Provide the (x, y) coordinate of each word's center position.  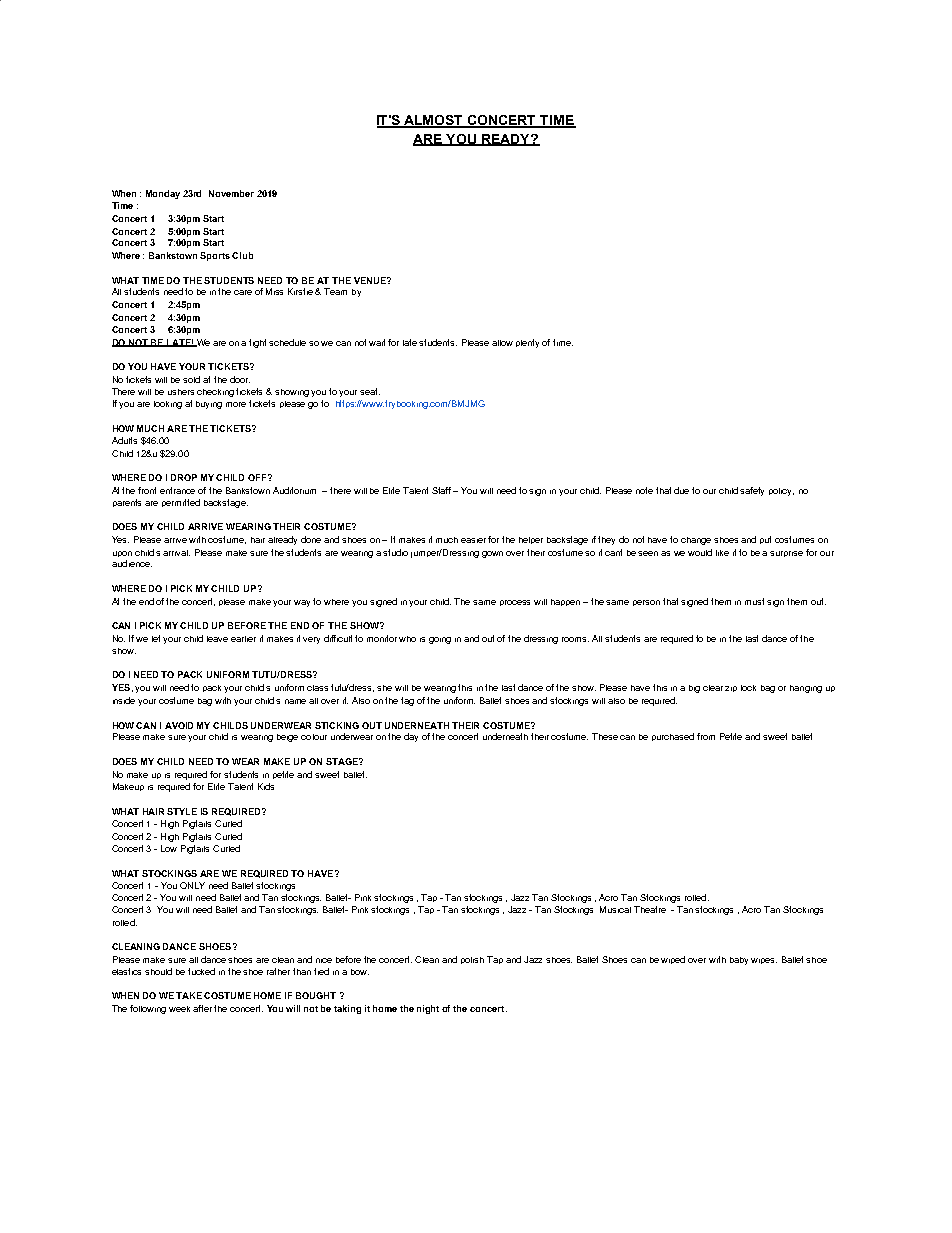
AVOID (179, 725)
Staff (443, 490)
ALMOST (434, 121)
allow (502, 343)
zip (731, 689)
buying (209, 405)
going (440, 640)
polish (472, 960)
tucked (201, 971)
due (681, 490)
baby (739, 961)
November (231, 193)
